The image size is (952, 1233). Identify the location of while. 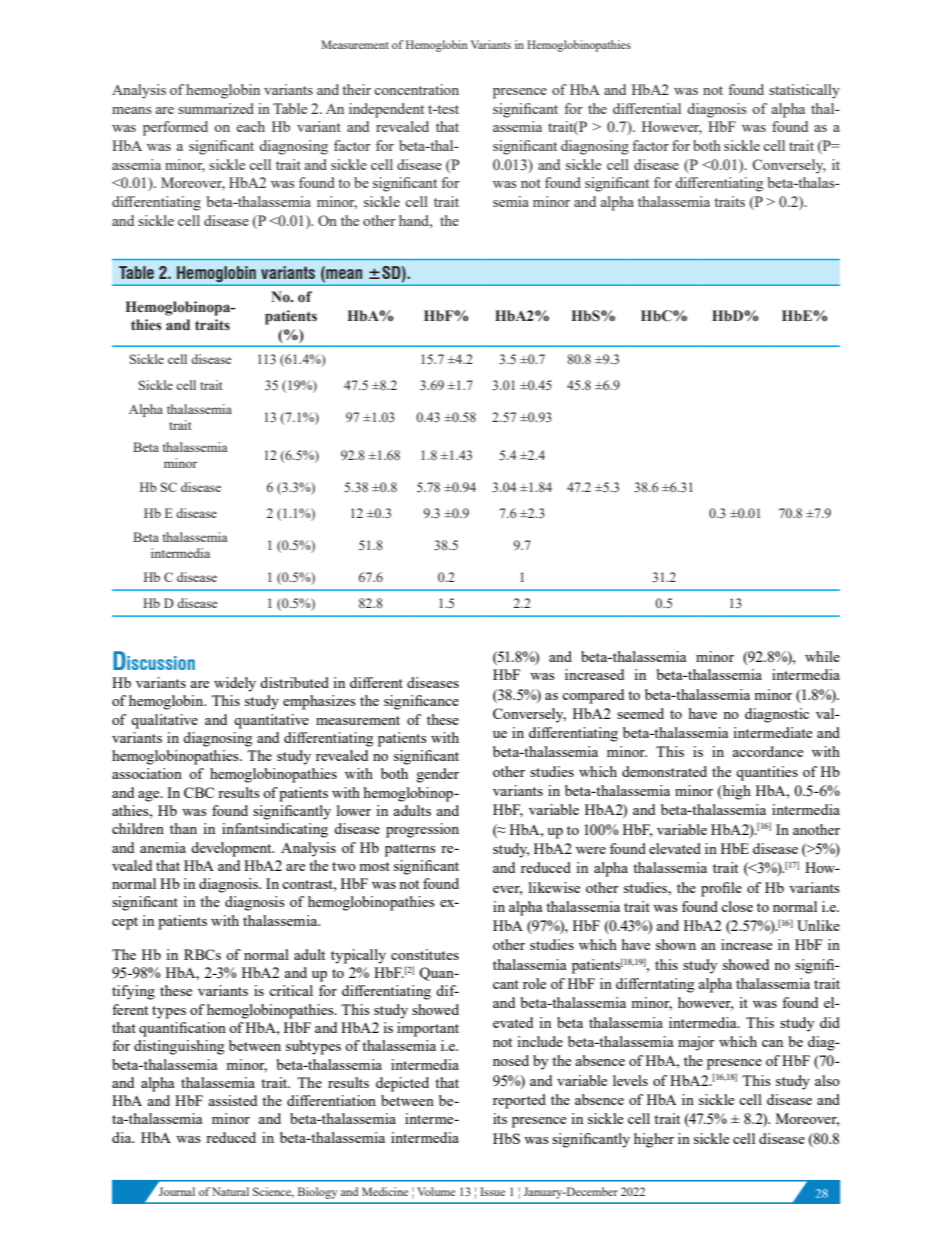
(822, 656).
